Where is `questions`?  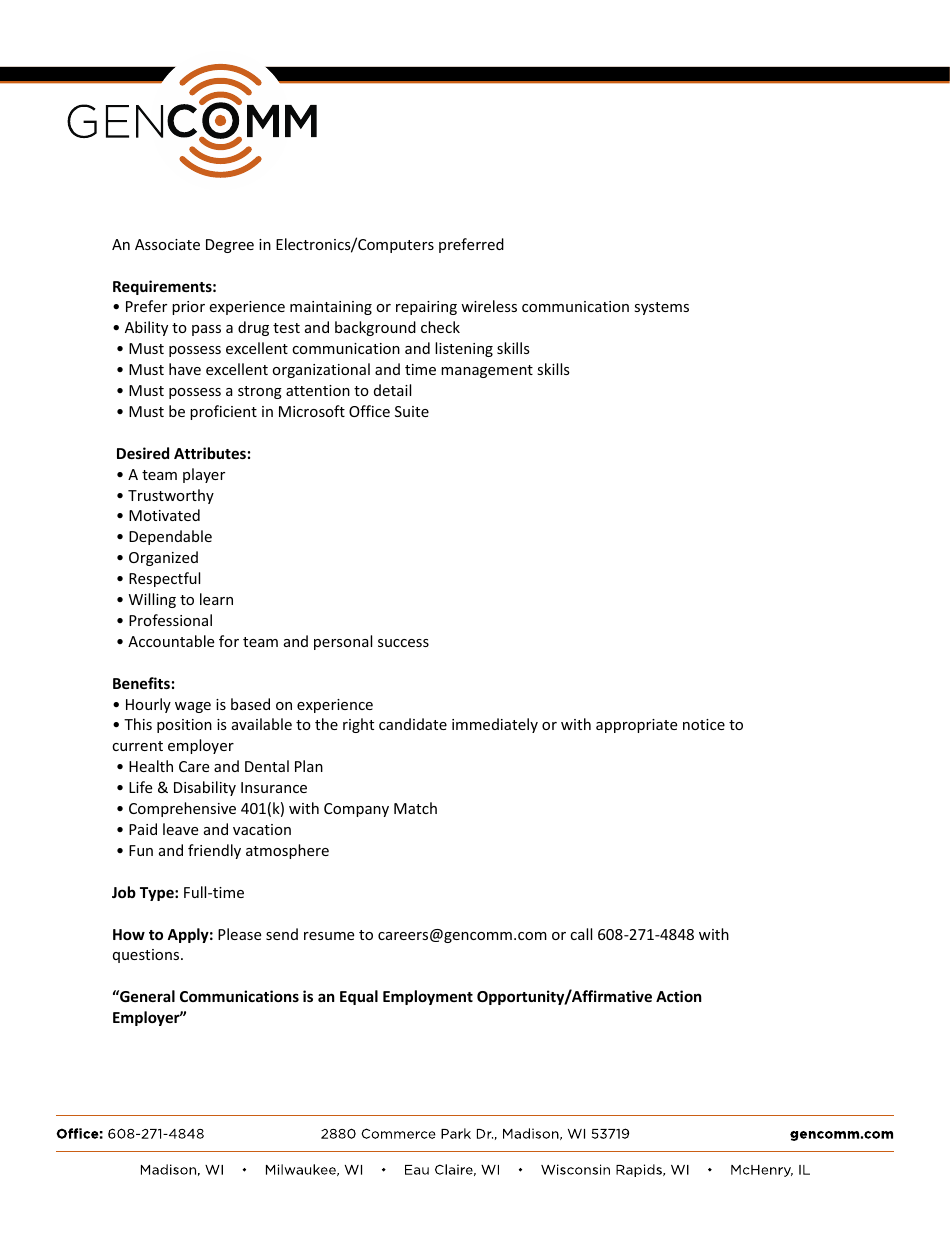
questions is located at coordinates (147, 956).
